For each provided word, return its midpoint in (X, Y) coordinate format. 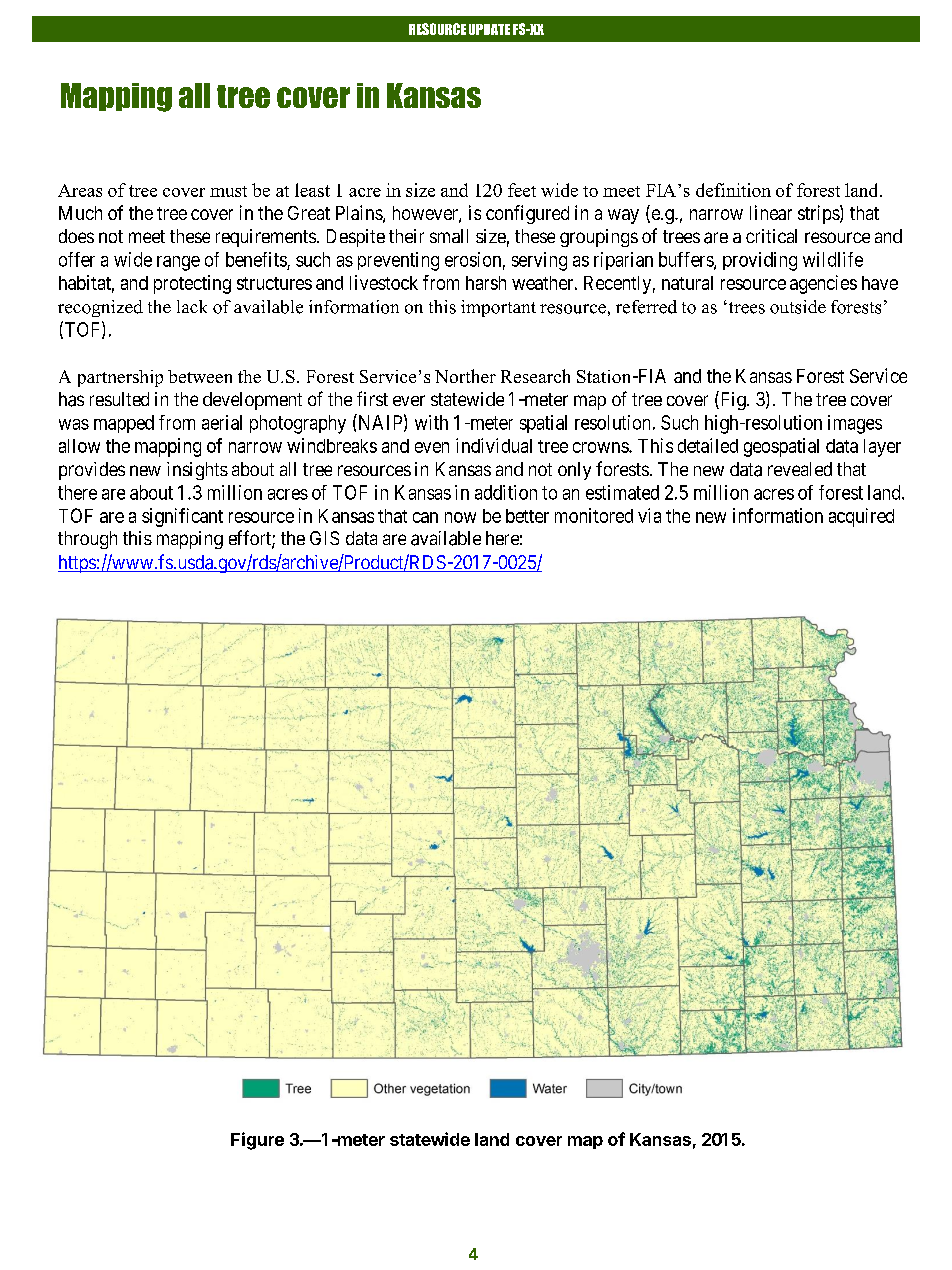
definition (733, 190)
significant (182, 517)
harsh (486, 283)
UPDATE (489, 29)
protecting (192, 284)
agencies (823, 284)
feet (522, 190)
